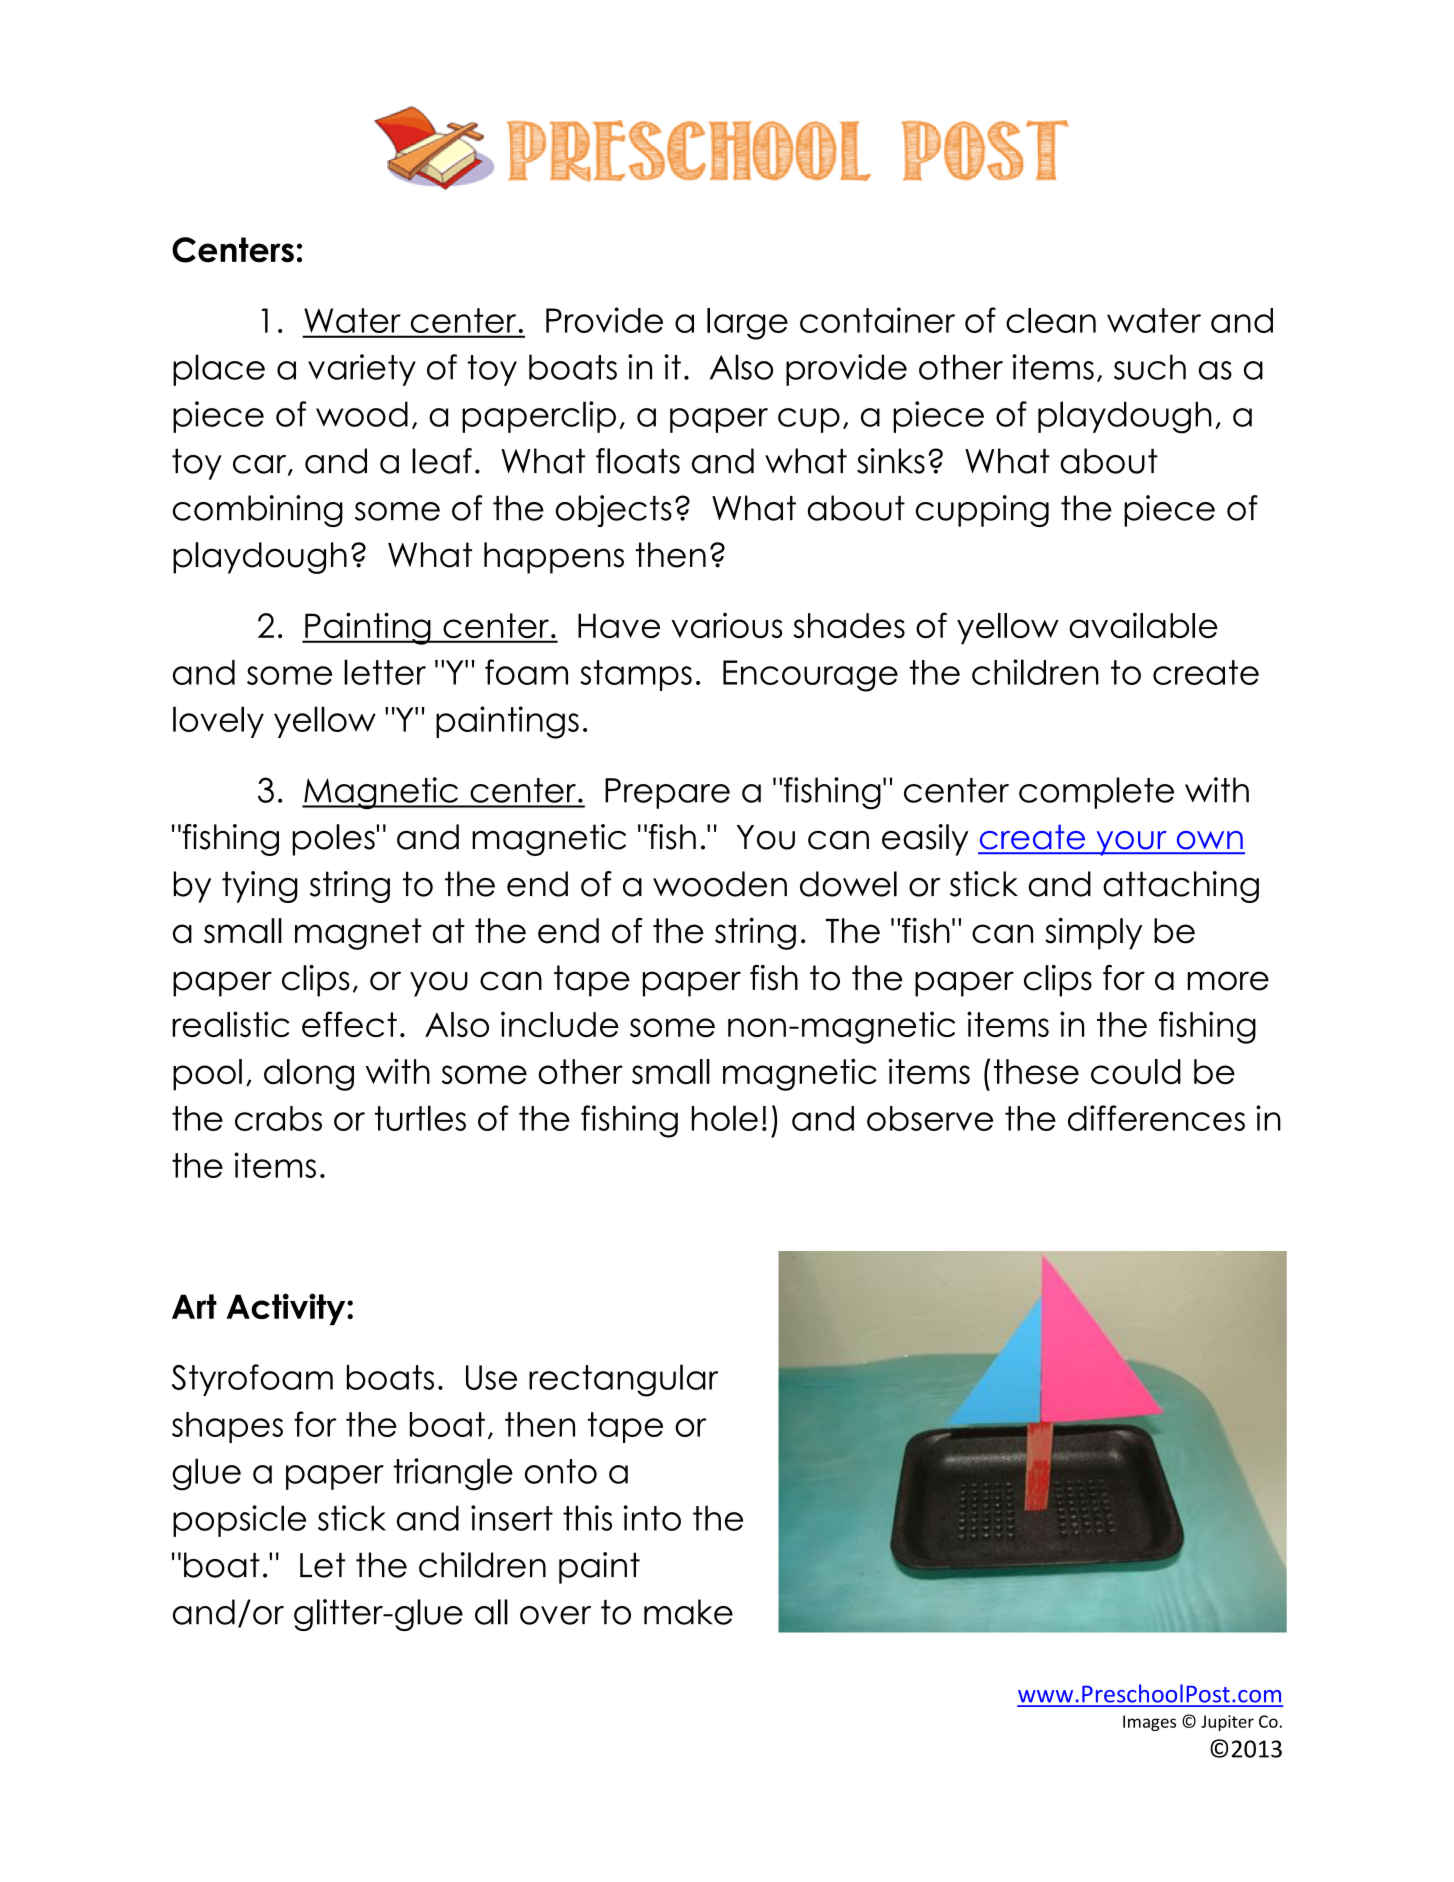  I want to click on popsicle, so click(239, 1521).
